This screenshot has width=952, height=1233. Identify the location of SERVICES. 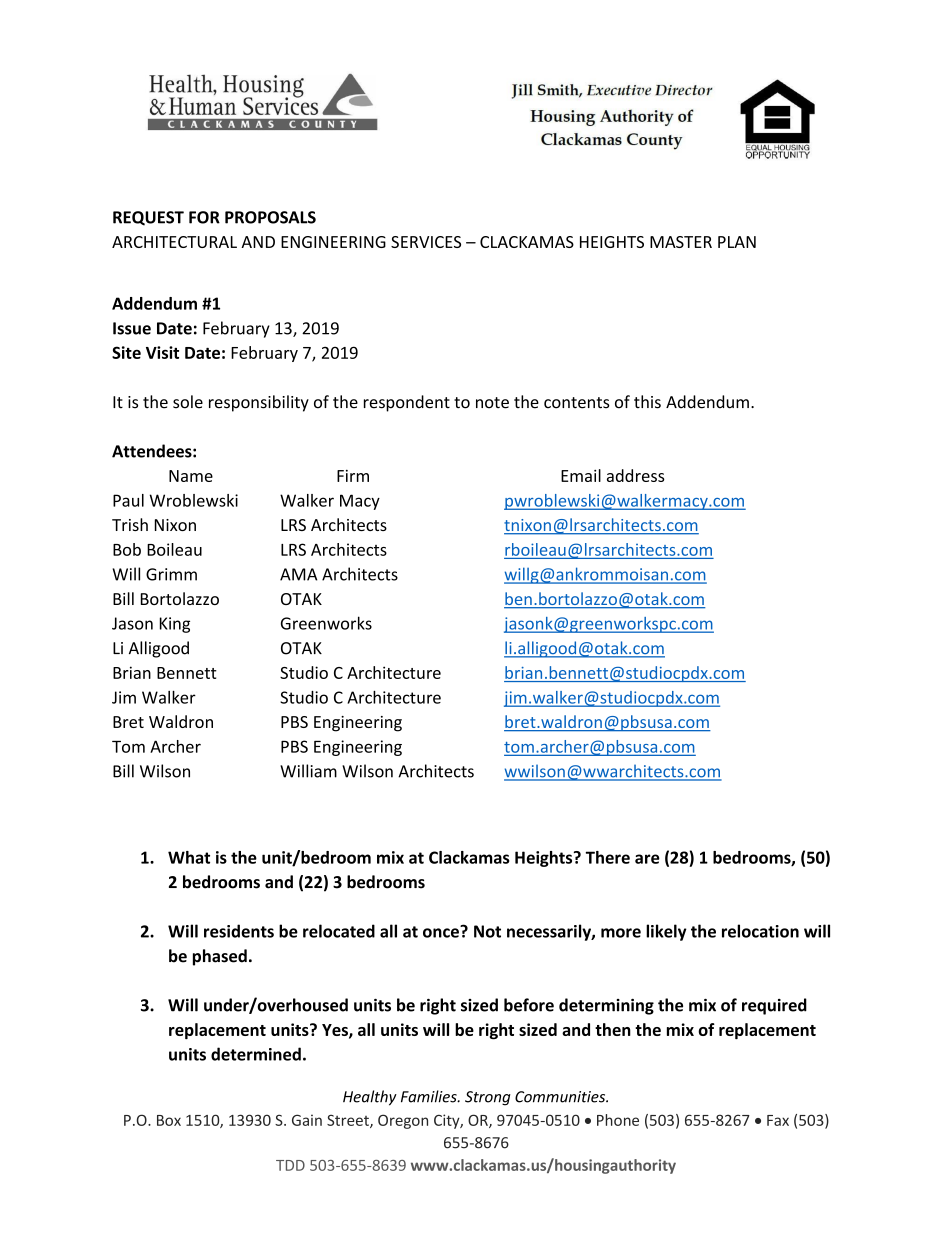
(426, 242).
